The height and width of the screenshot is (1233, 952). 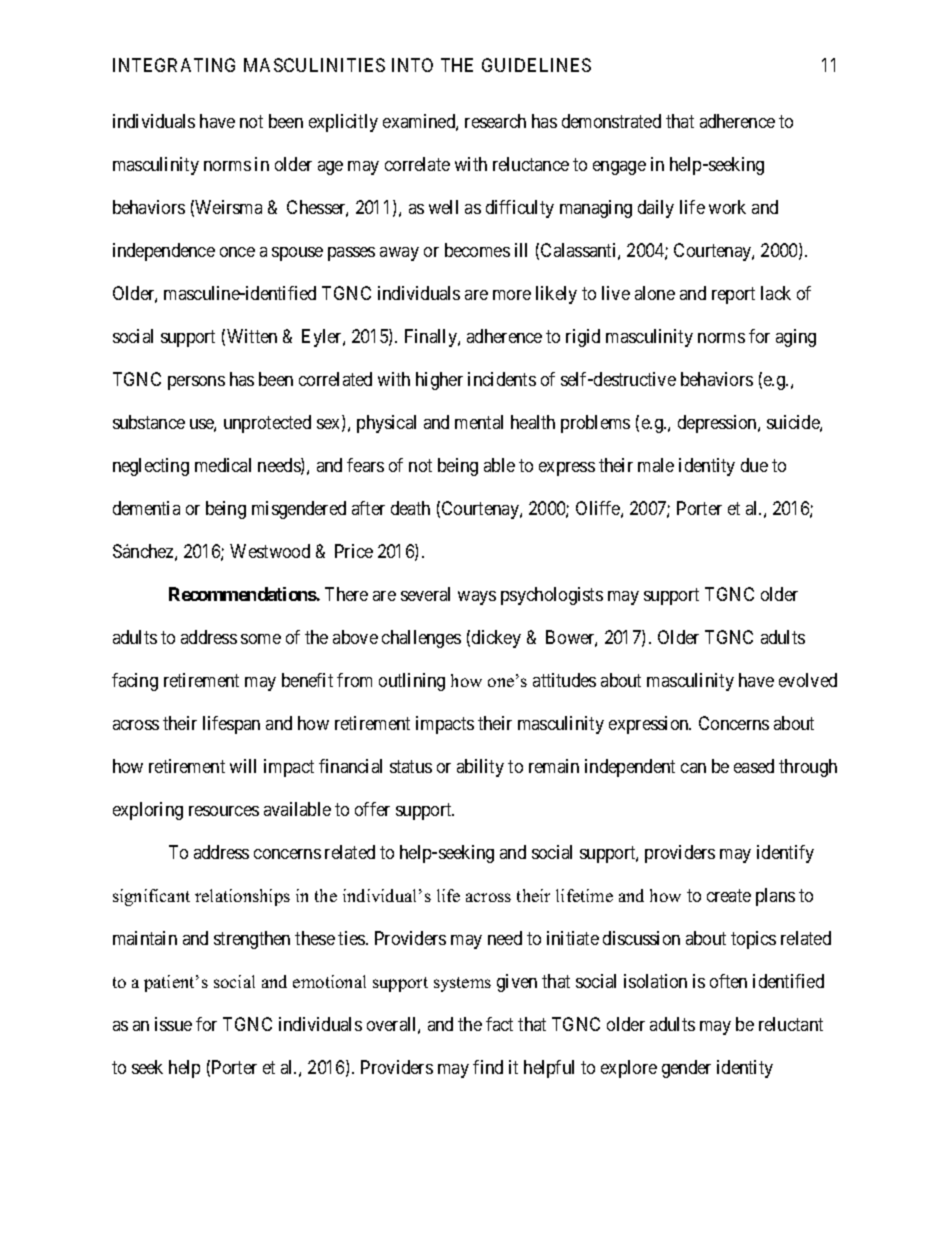 What do you see at coordinates (173, 1024) in the screenshot?
I see `issue` at bounding box center [173, 1024].
